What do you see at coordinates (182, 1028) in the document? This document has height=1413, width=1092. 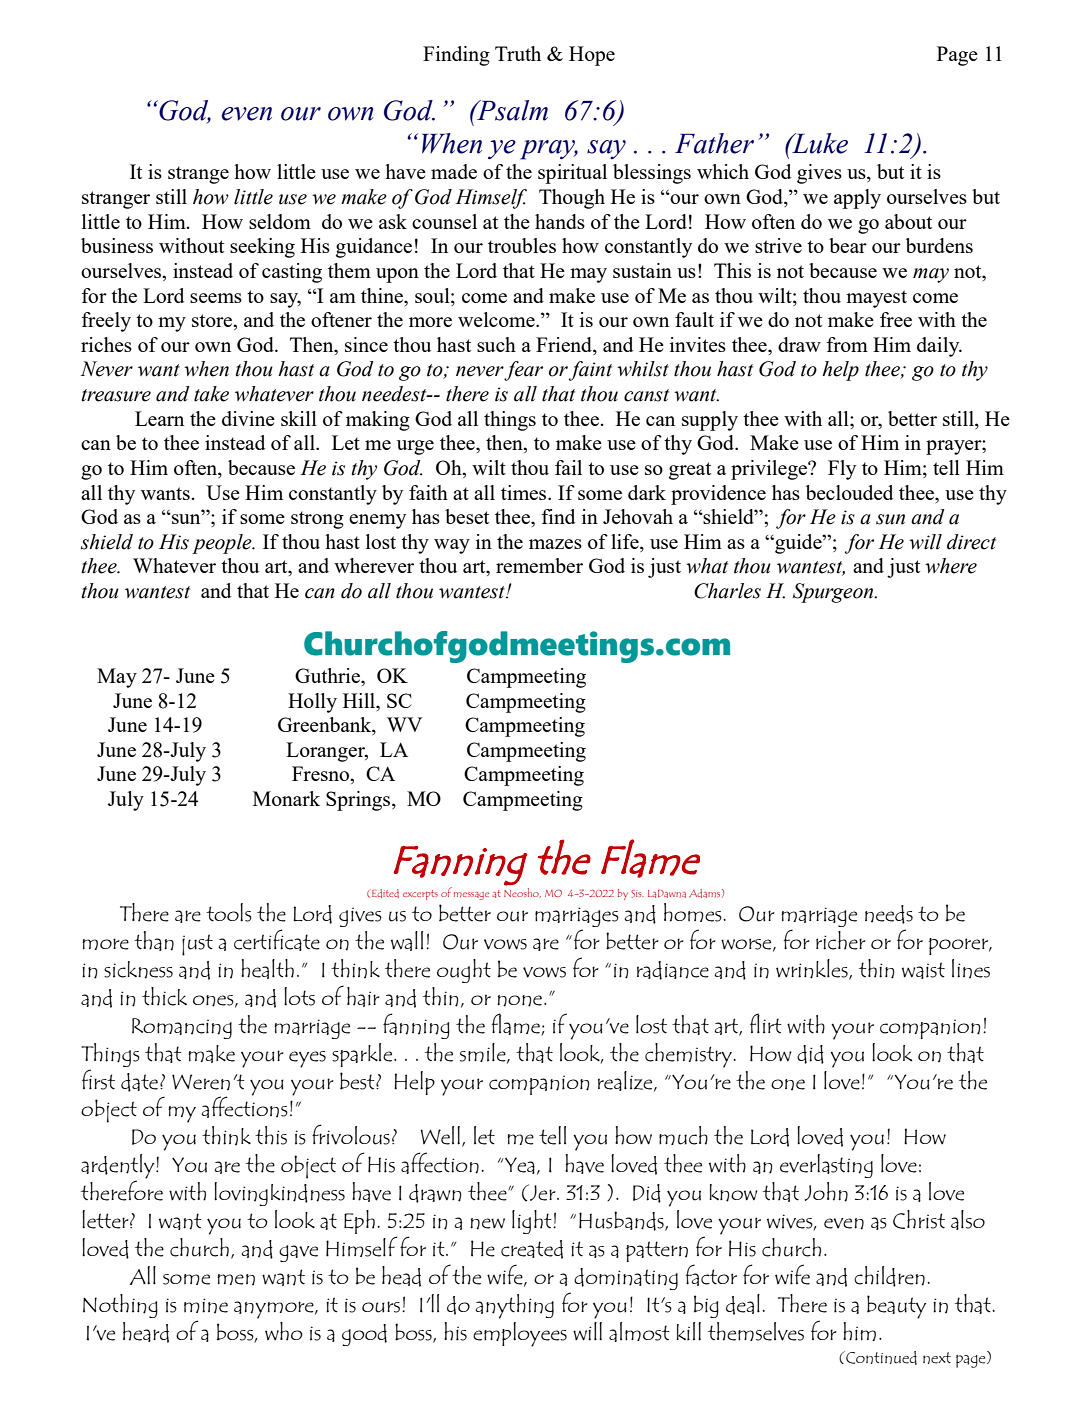 I see `Romancing` at bounding box center [182, 1028].
